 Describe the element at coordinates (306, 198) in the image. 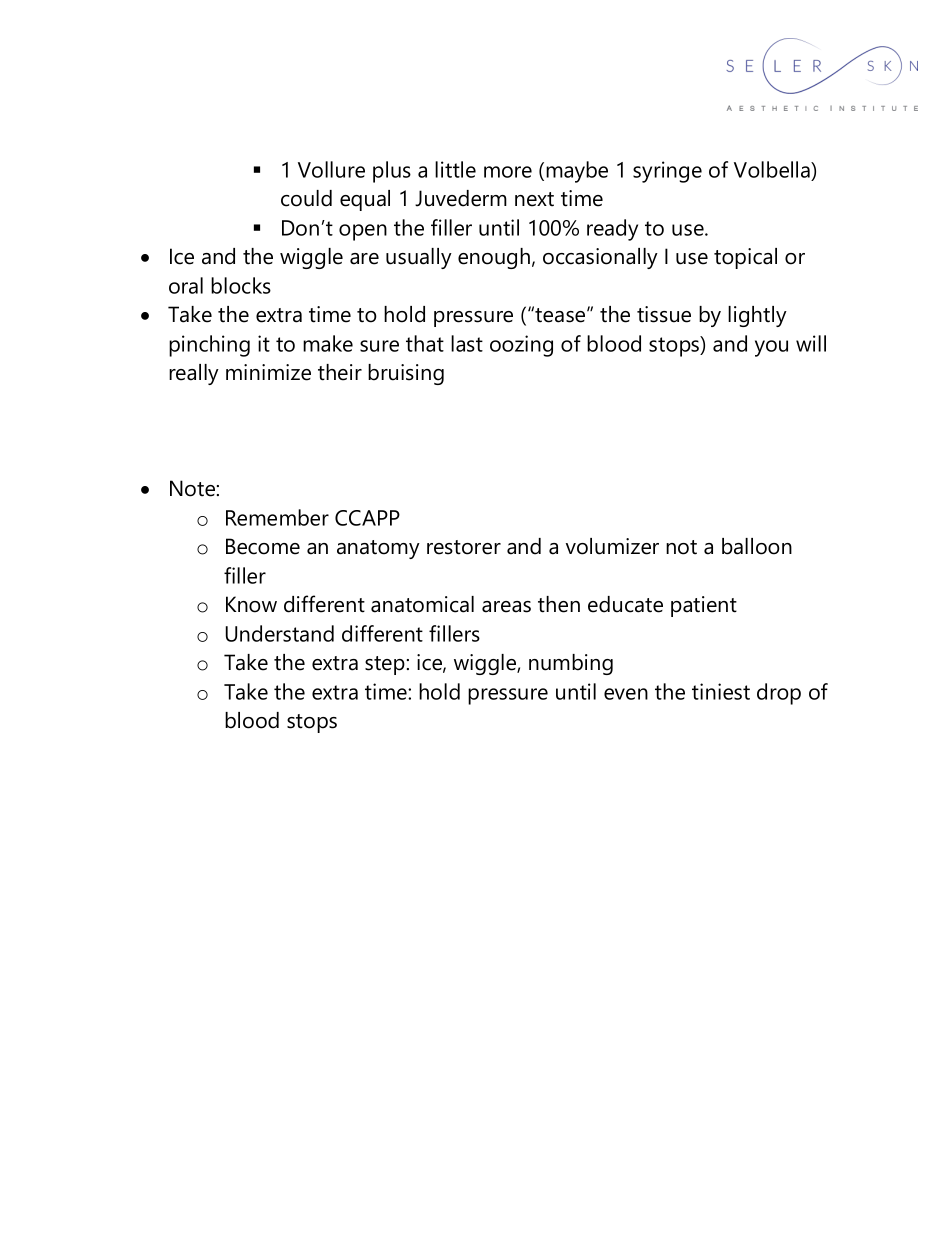

I see `could` at that location.
